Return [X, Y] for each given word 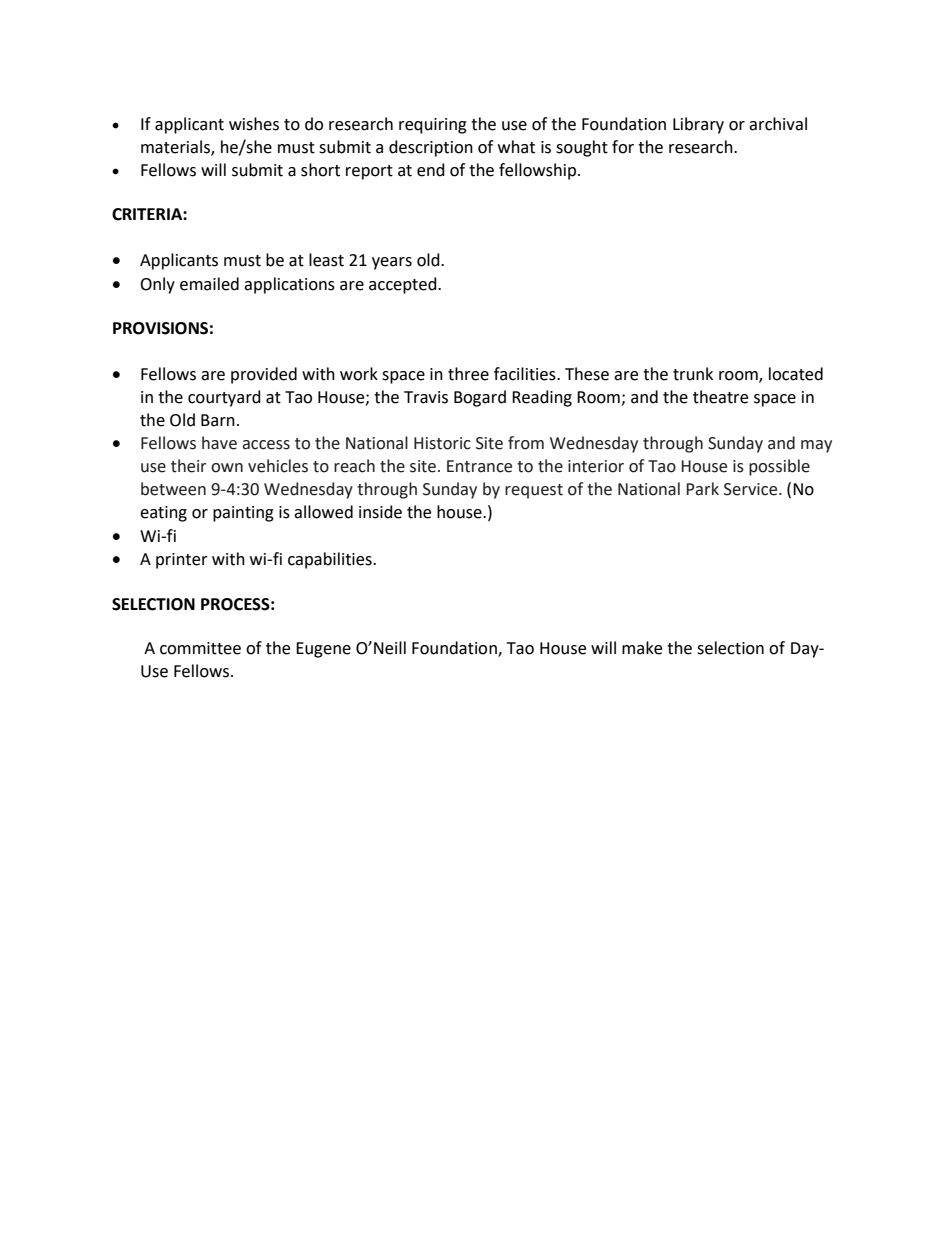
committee [200, 648]
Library [698, 125]
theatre [720, 397]
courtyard [224, 398]
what [516, 147]
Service [752, 489]
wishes [254, 124]
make [642, 648]
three [468, 374]
